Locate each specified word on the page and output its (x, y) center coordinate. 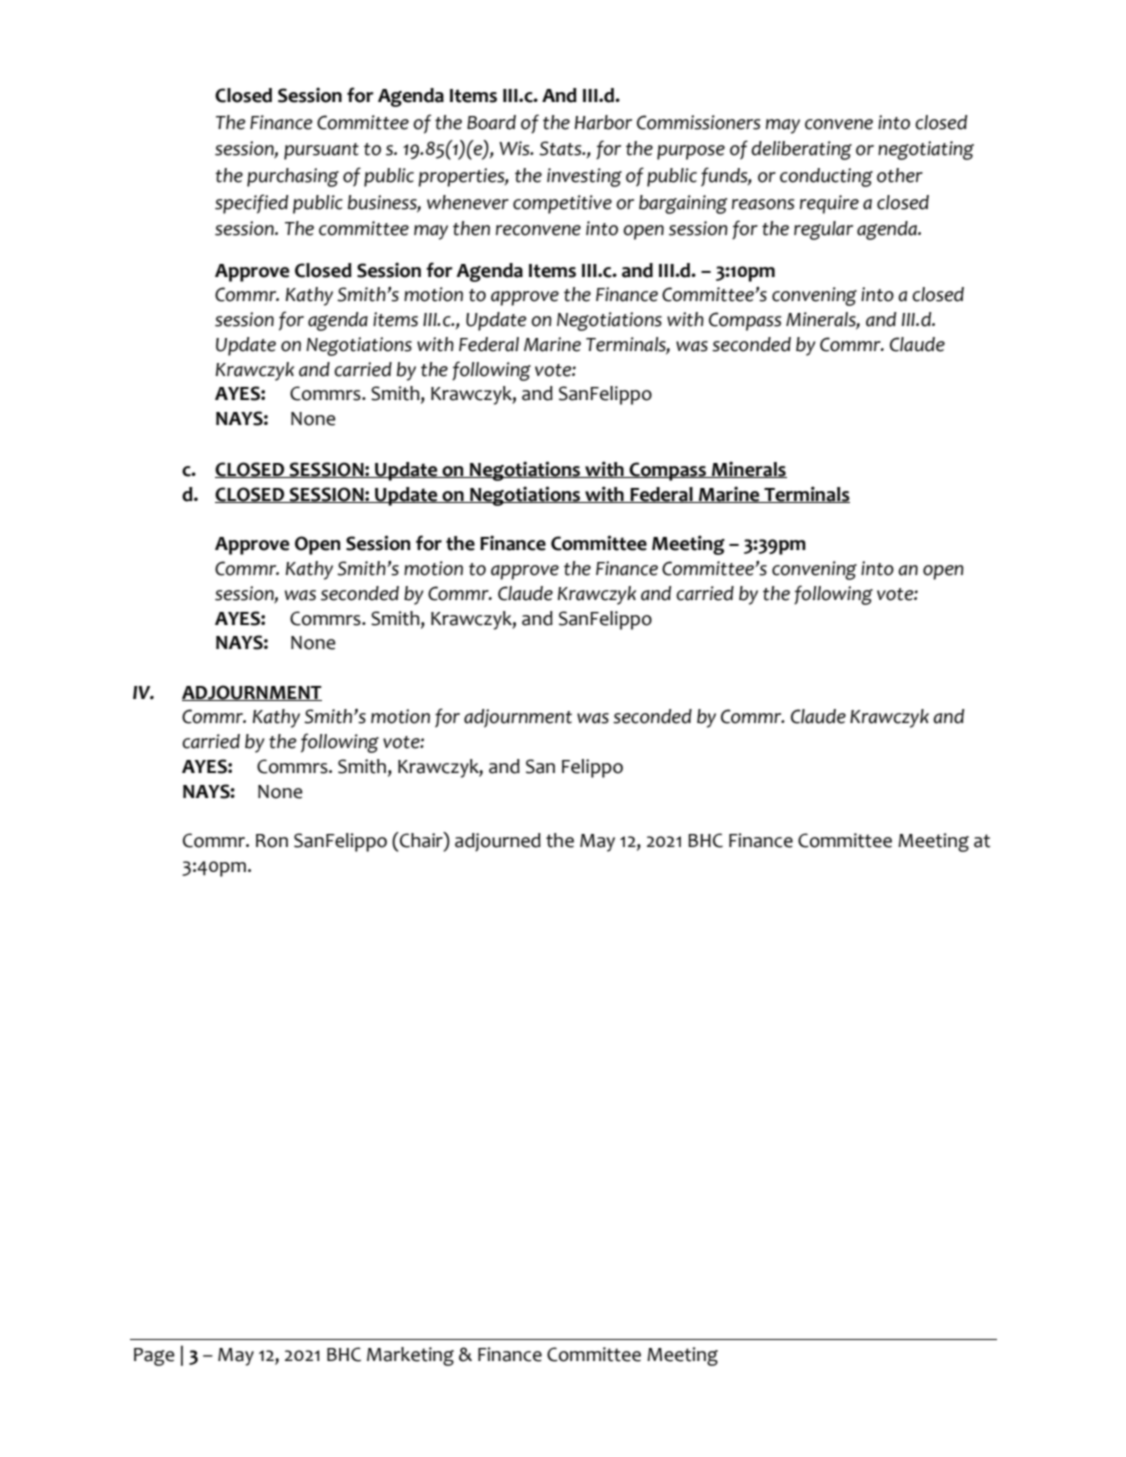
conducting (826, 177)
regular (823, 230)
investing (584, 177)
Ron (272, 841)
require (829, 204)
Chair (421, 841)
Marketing (410, 1356)
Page (154, 1357)
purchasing (293, 177)
